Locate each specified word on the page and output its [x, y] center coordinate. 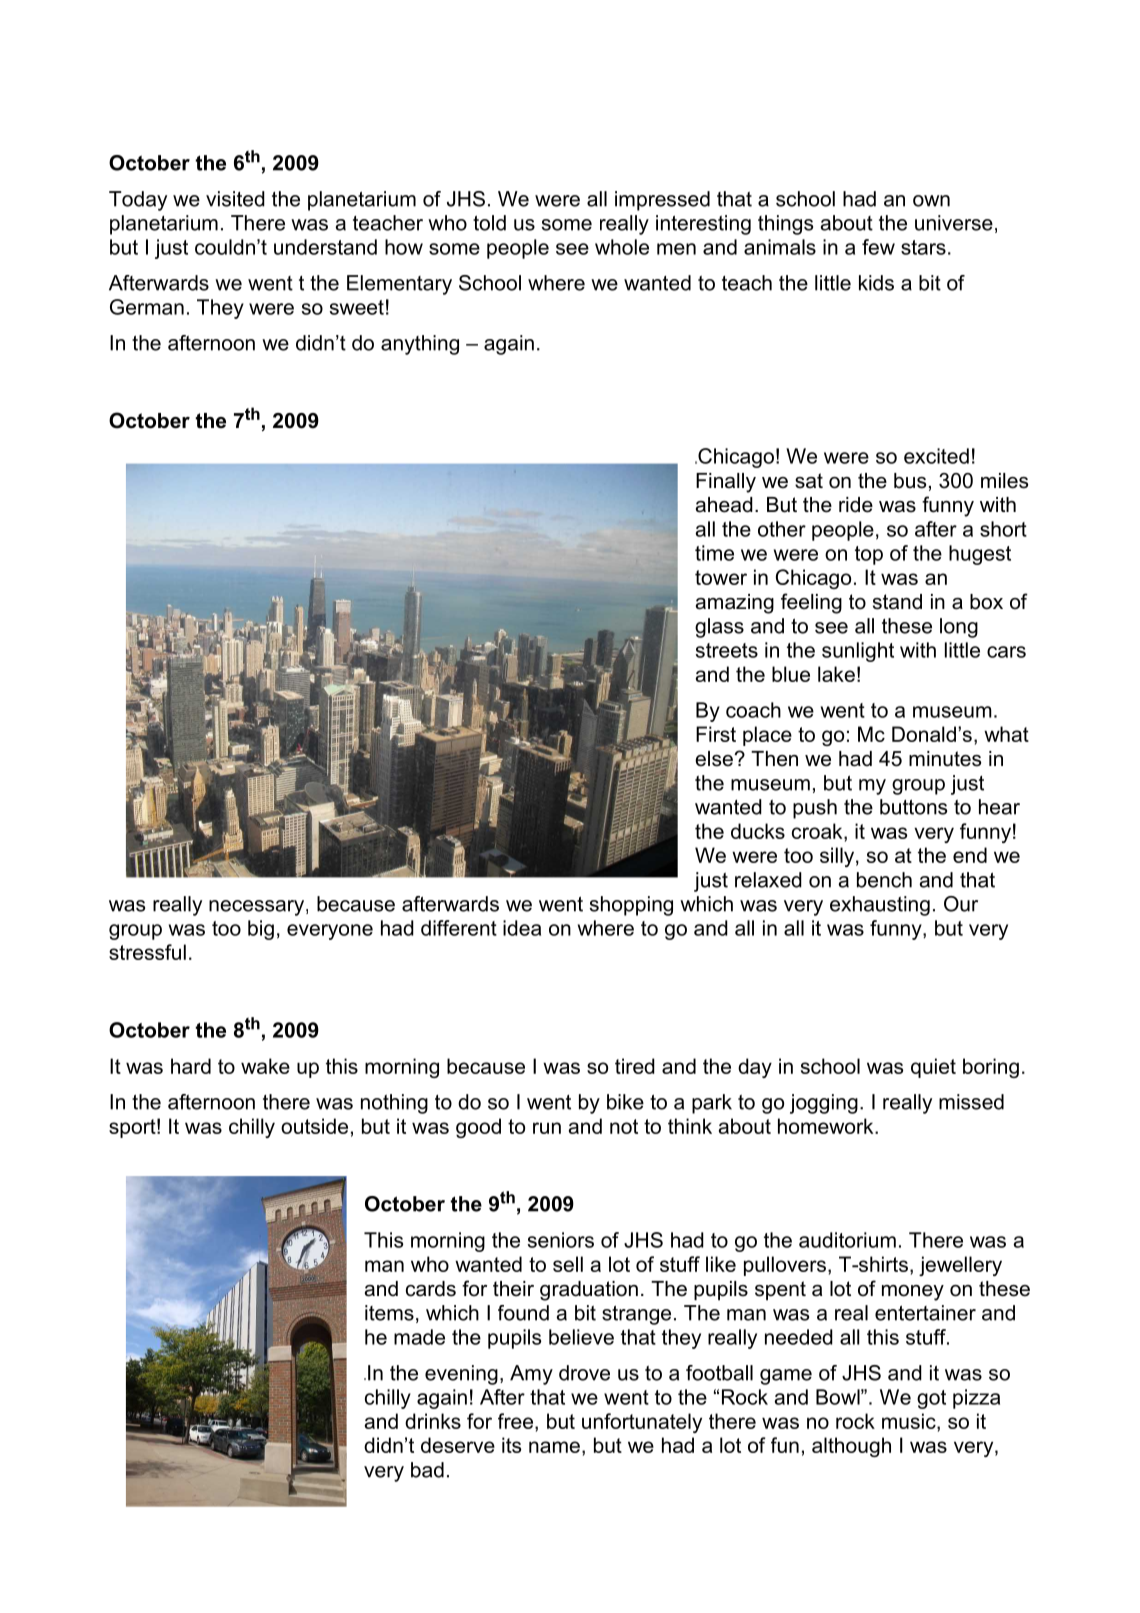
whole [622, 247]
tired [635, 1066]
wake [265, 1066]
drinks [433, 1421]
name [554, 1447]
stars [923, 247]
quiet [933, 1068]
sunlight [858, 652]
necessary [258, 908]
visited [235, 199]
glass [719, 628]
